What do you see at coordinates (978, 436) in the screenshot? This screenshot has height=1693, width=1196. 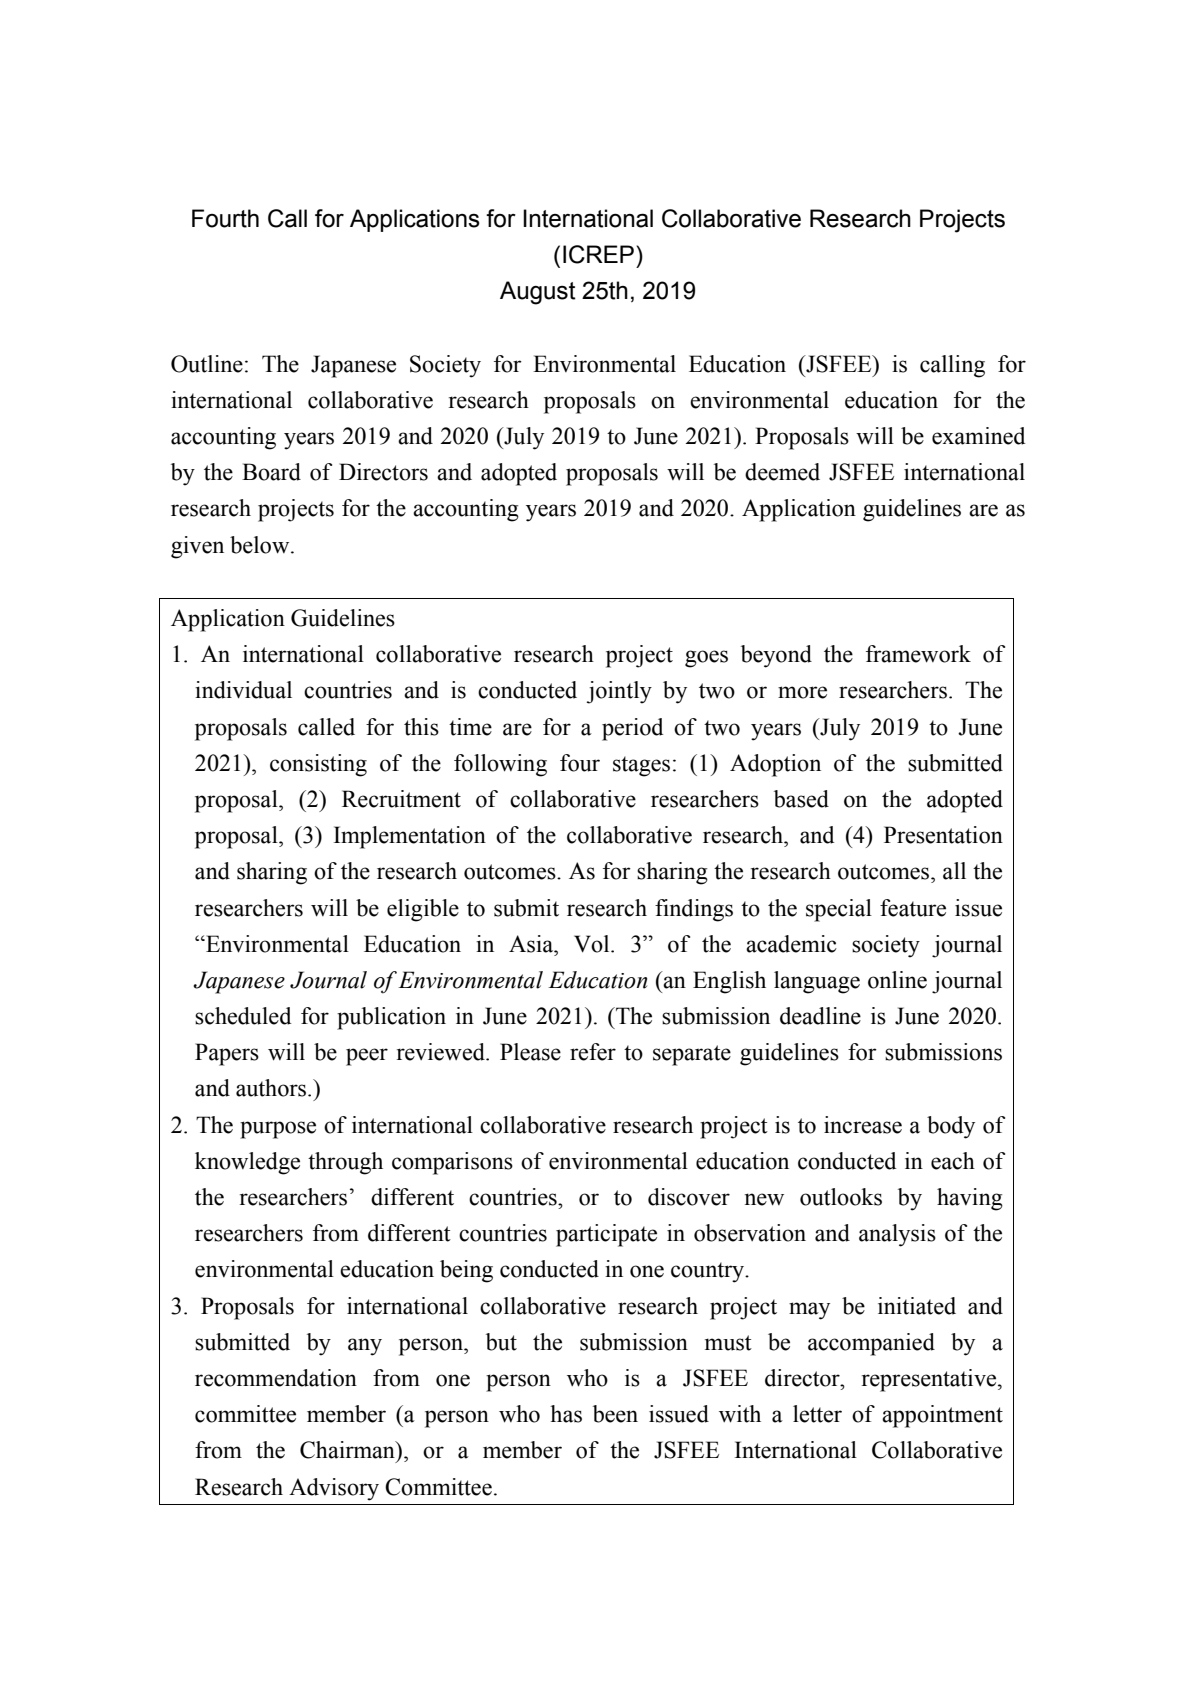 I see `examined` at bounding box center [978, 436].
